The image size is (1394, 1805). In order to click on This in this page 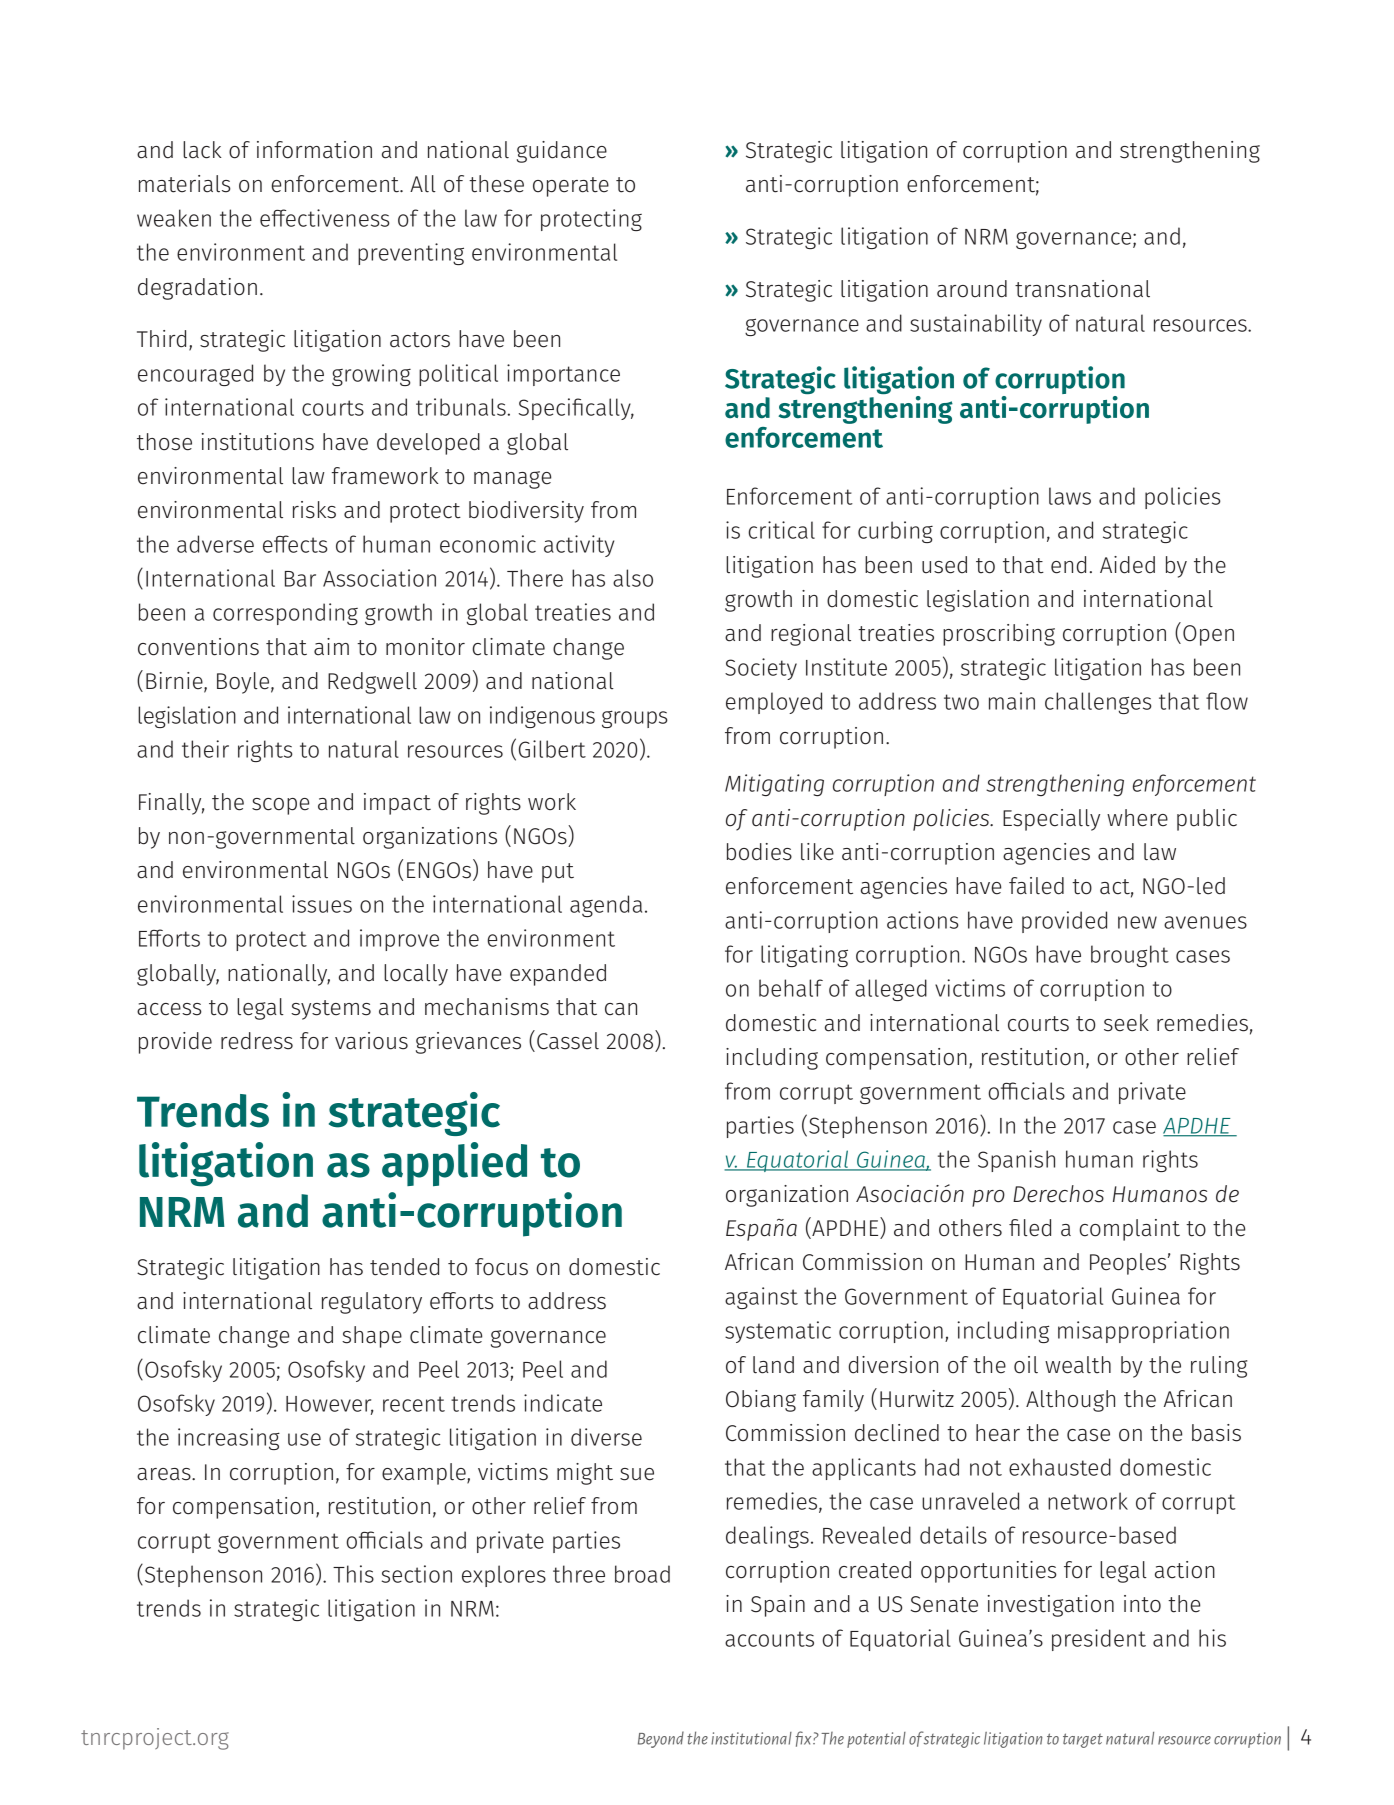, I will do `click(353, 1574)`.
